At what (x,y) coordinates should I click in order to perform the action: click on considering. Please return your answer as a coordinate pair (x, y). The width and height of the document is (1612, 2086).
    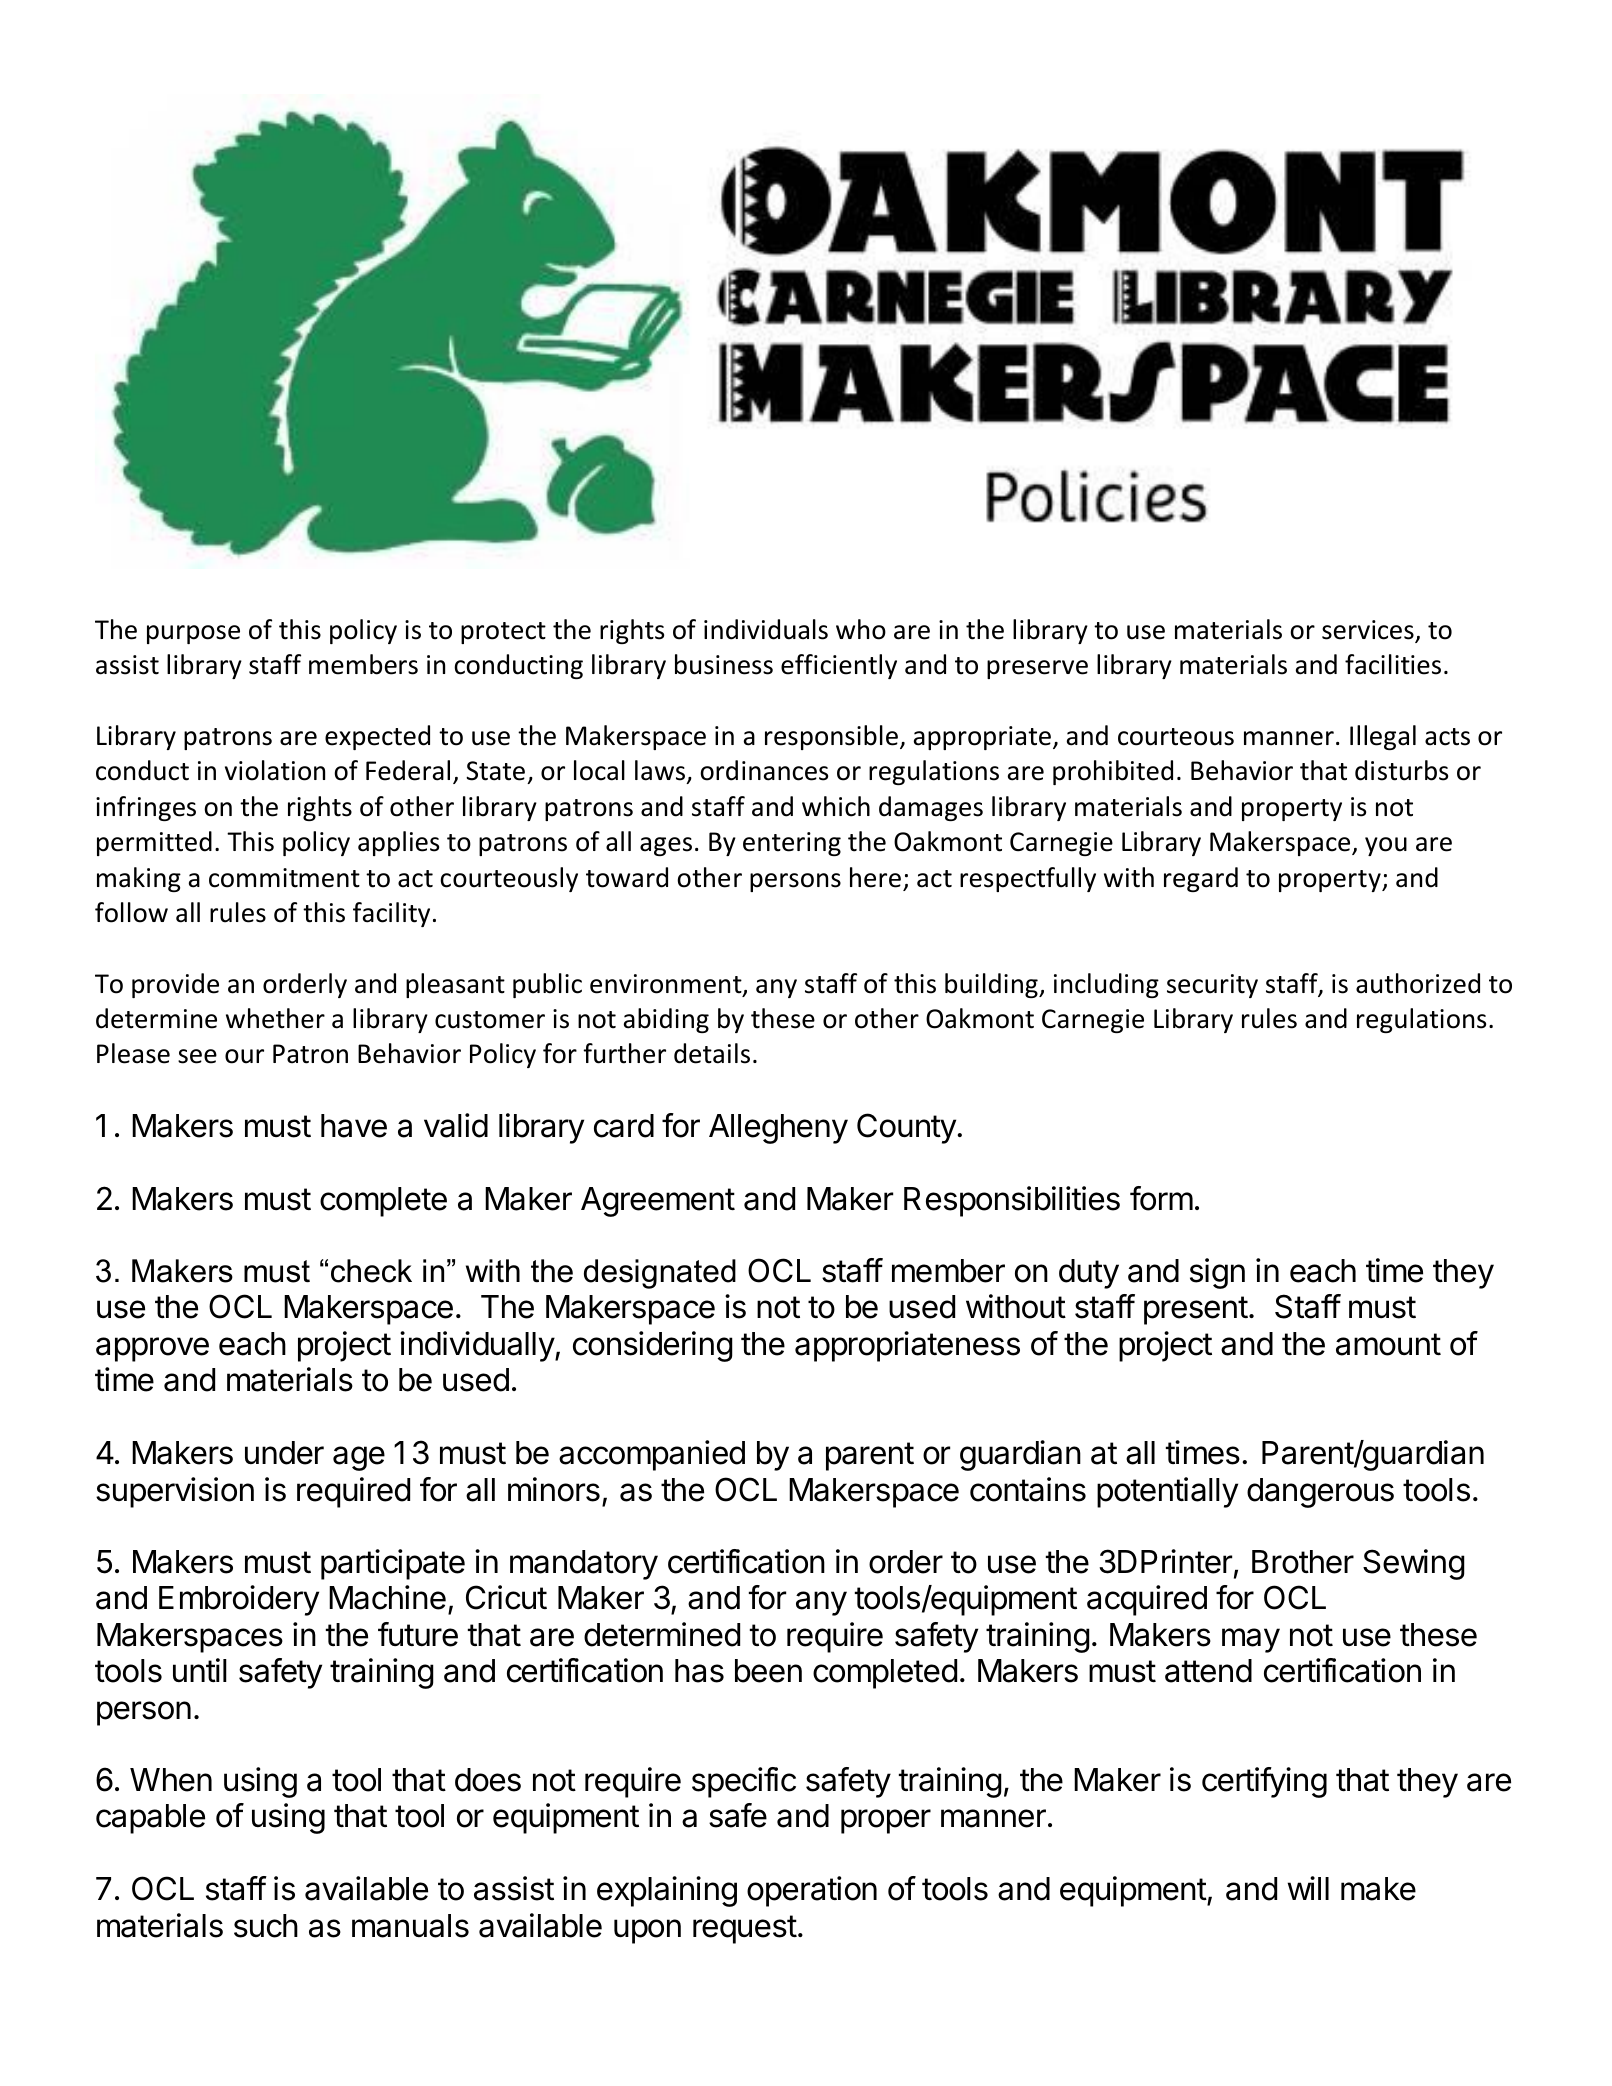
    Looking at the image, I should click on (653, 1346).
